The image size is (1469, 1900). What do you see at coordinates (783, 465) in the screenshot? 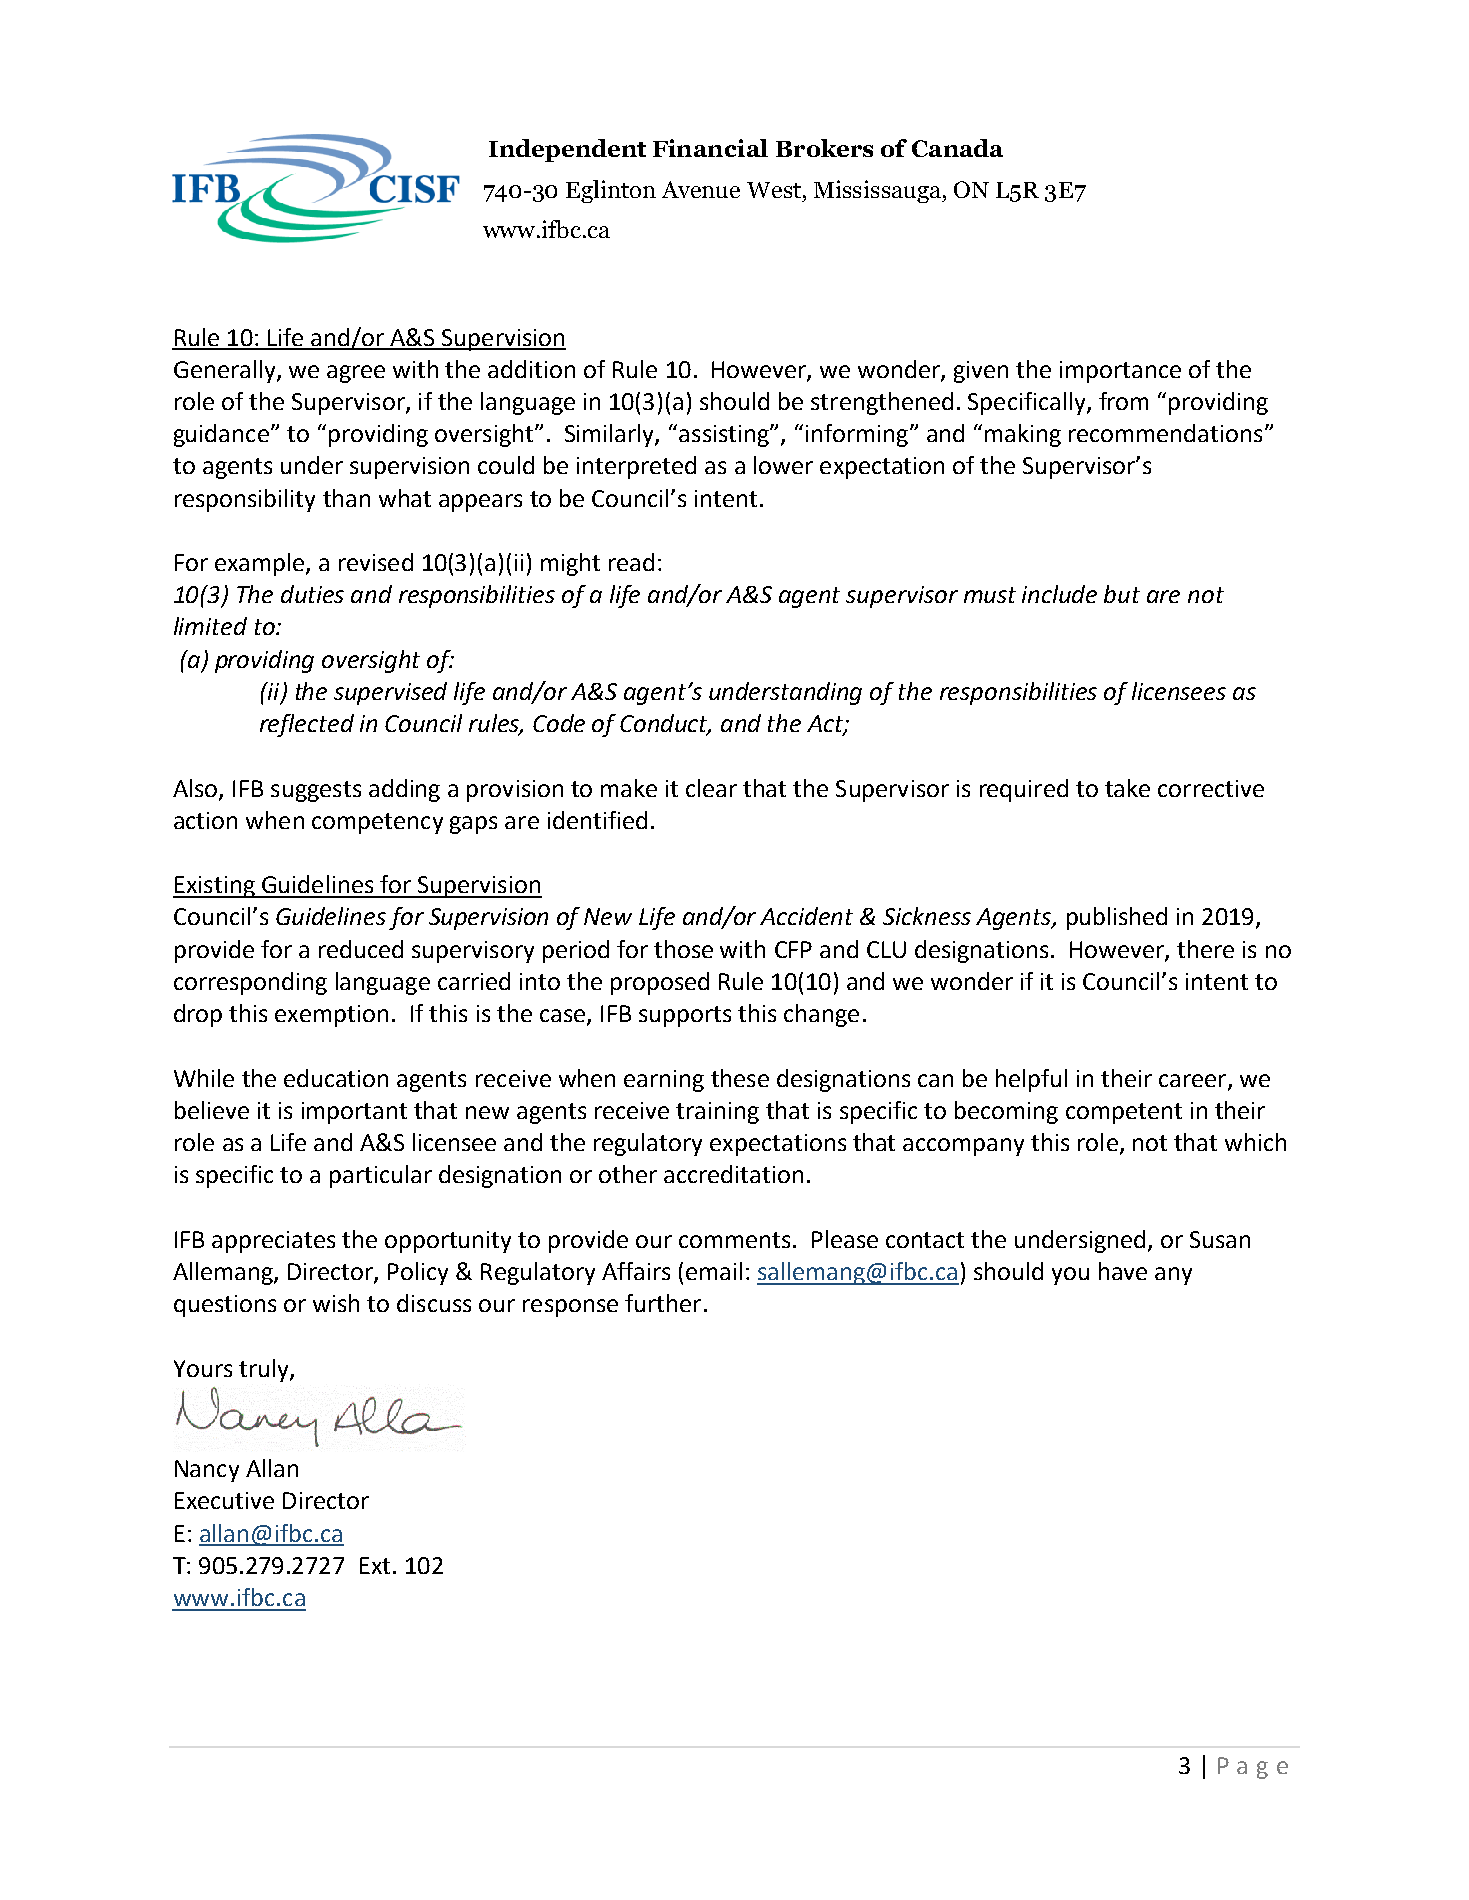
I see `lower` at bounding box center [783, 465].
